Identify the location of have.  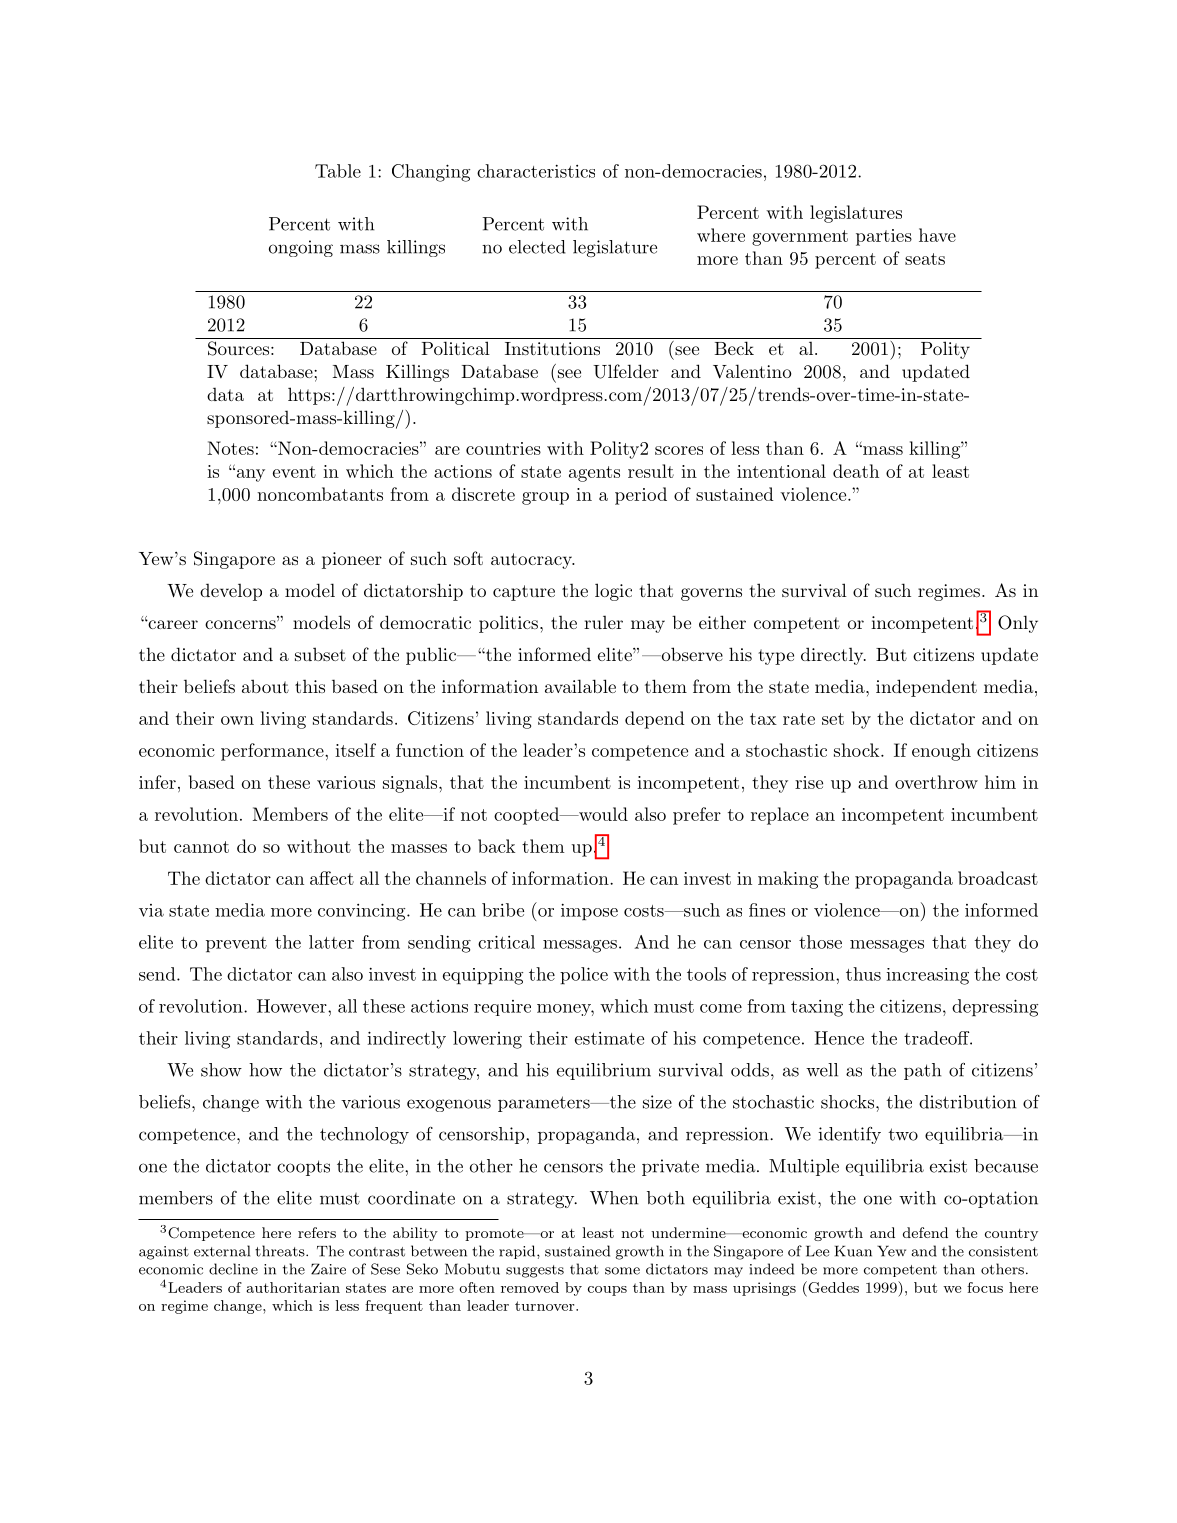
(937, 235).
